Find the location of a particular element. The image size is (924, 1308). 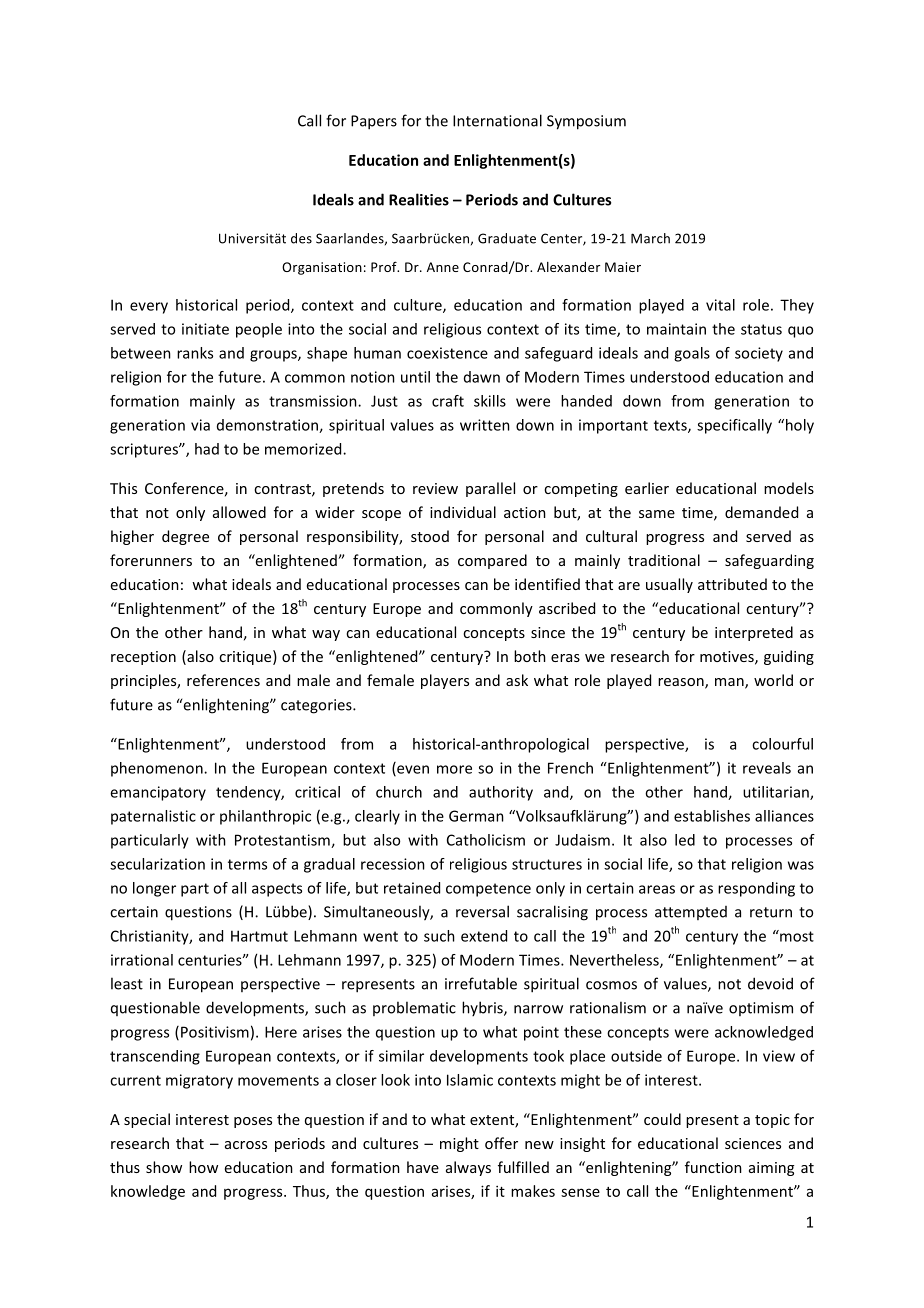

via is located at coordinates (200, 425).
